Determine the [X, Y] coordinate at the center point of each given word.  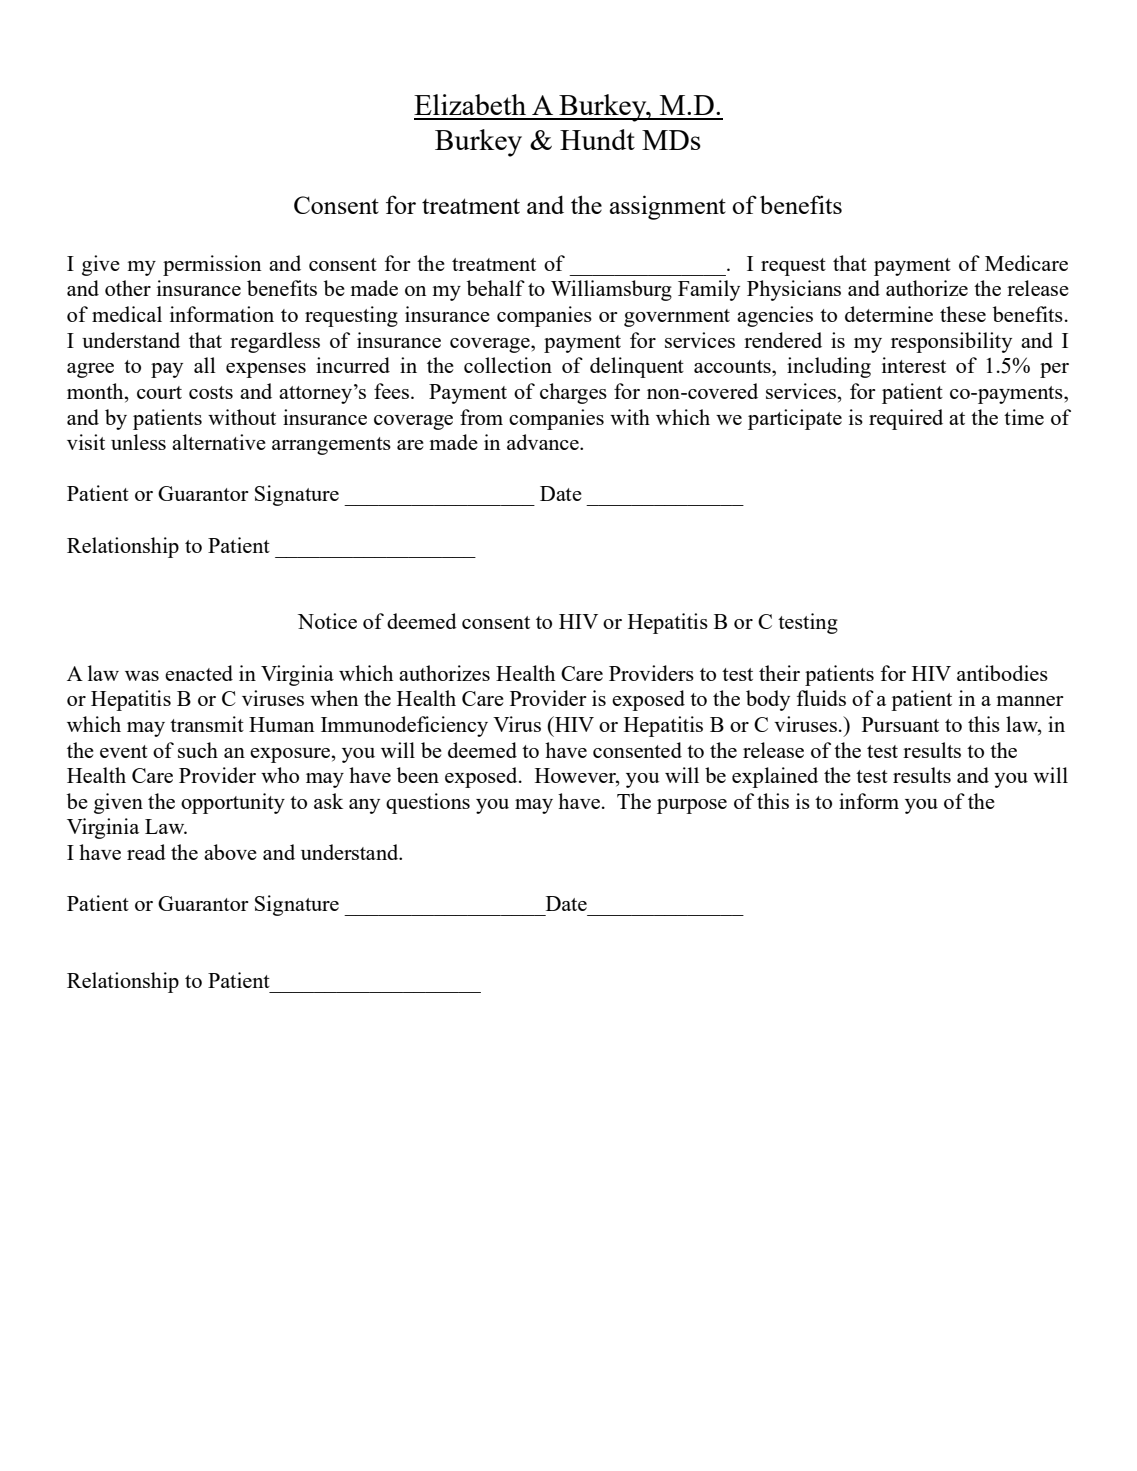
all [205, 365]
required [906, 419]
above [230, 852]
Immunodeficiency [404, 726]
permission [212, 265]
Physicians [794, 290]
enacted [199, 673]
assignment [668, 207]
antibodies [1002, 673]
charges [573, 393]
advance [544, 442]
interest [914, 365]
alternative [219, 442]
